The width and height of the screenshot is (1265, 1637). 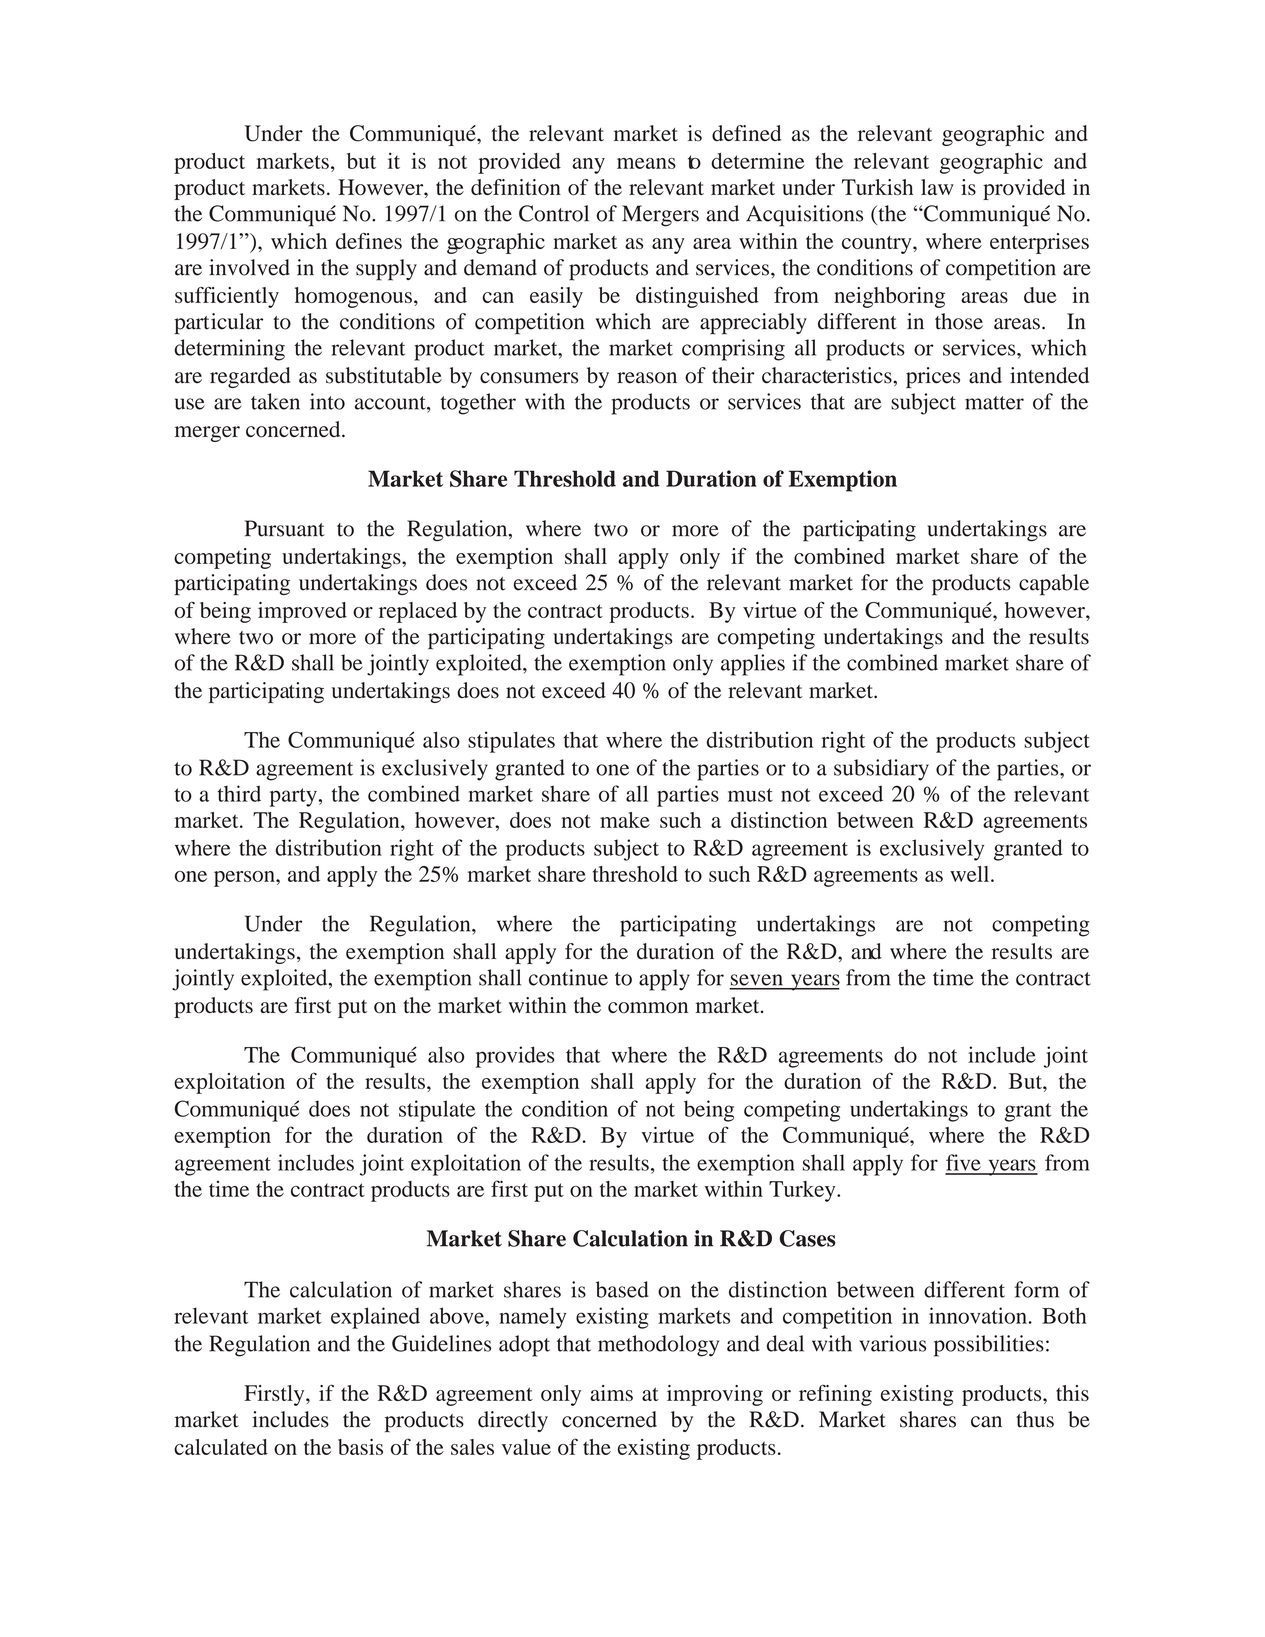 What do you see at coordinates (753, 665) in the screenshot?
I see `applies` at bounding box center [753, 665].
